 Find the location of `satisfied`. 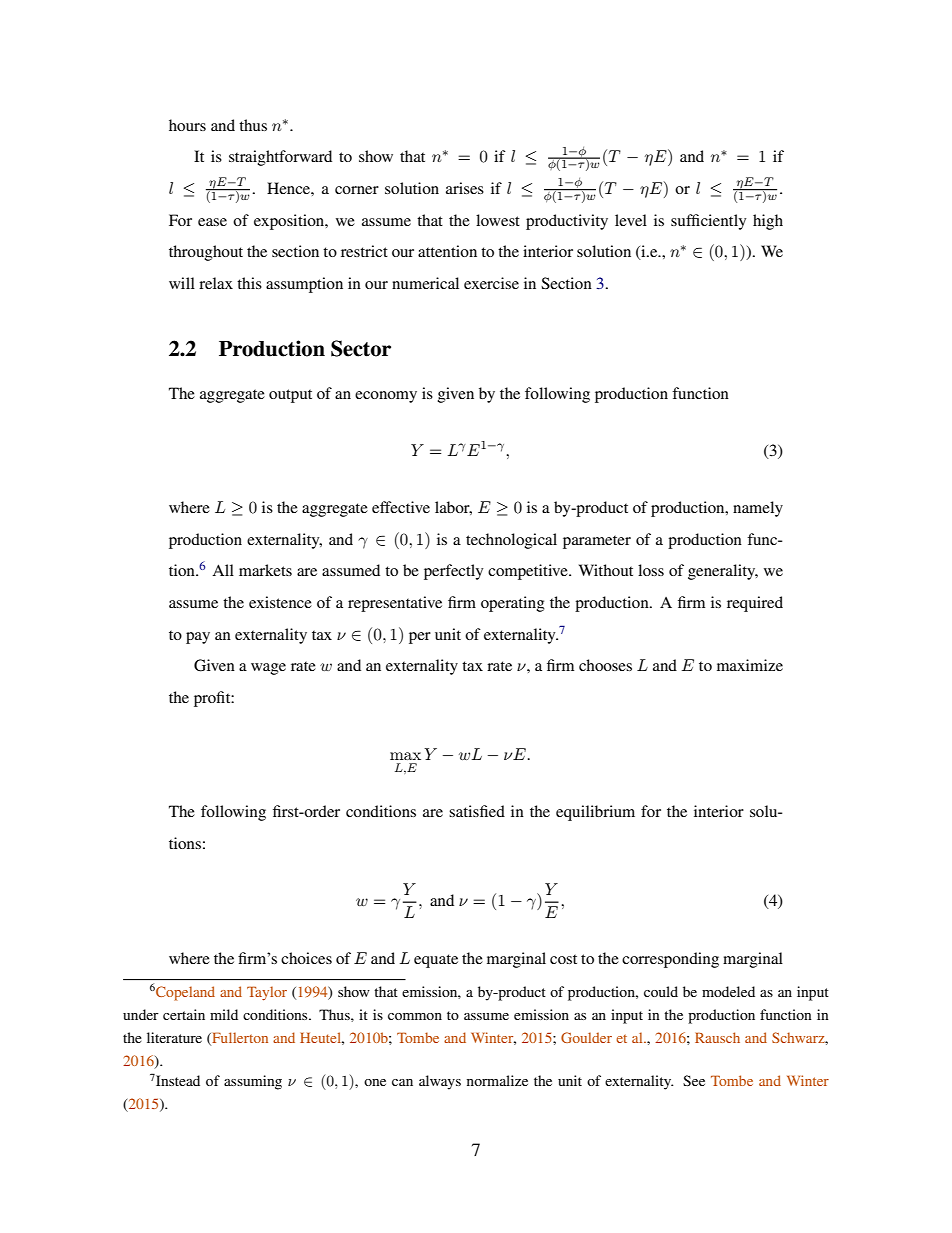

satisfied is located at coordinates (477, 811).
